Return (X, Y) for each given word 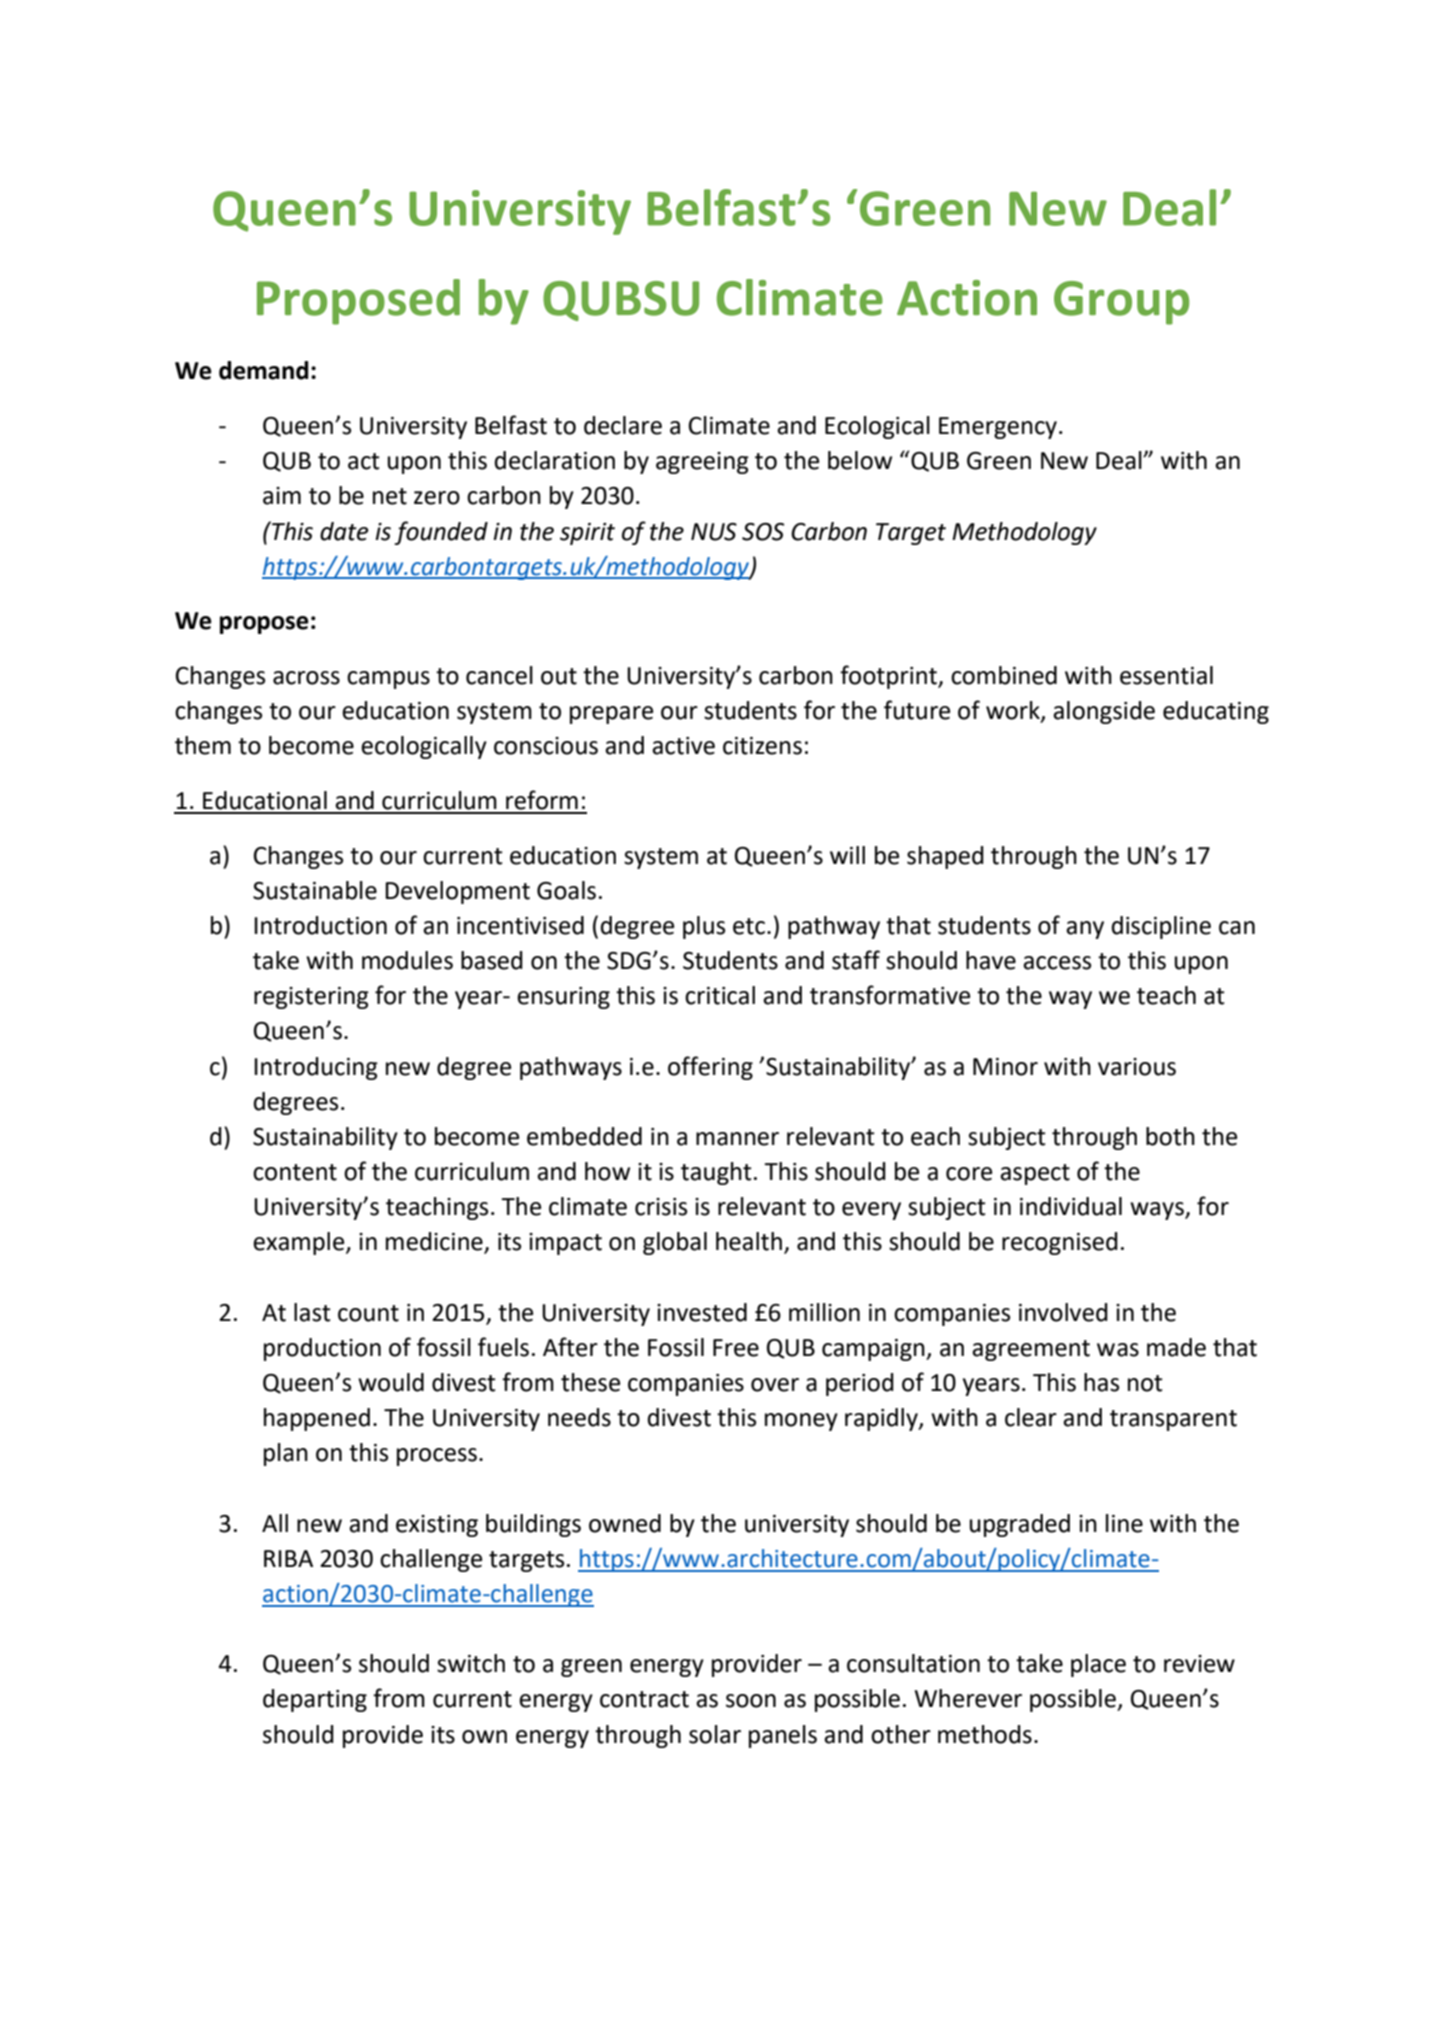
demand (263, 370)
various (1137, 1067)
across (306, 678)
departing (315, 1700)
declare (623, 425)
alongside (1104, 712)
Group (1121, 303)
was (1118, 1350)
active (683, 746)
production (322, 1349)
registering (311, 998)
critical (720, 995)
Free (736, 1348)
